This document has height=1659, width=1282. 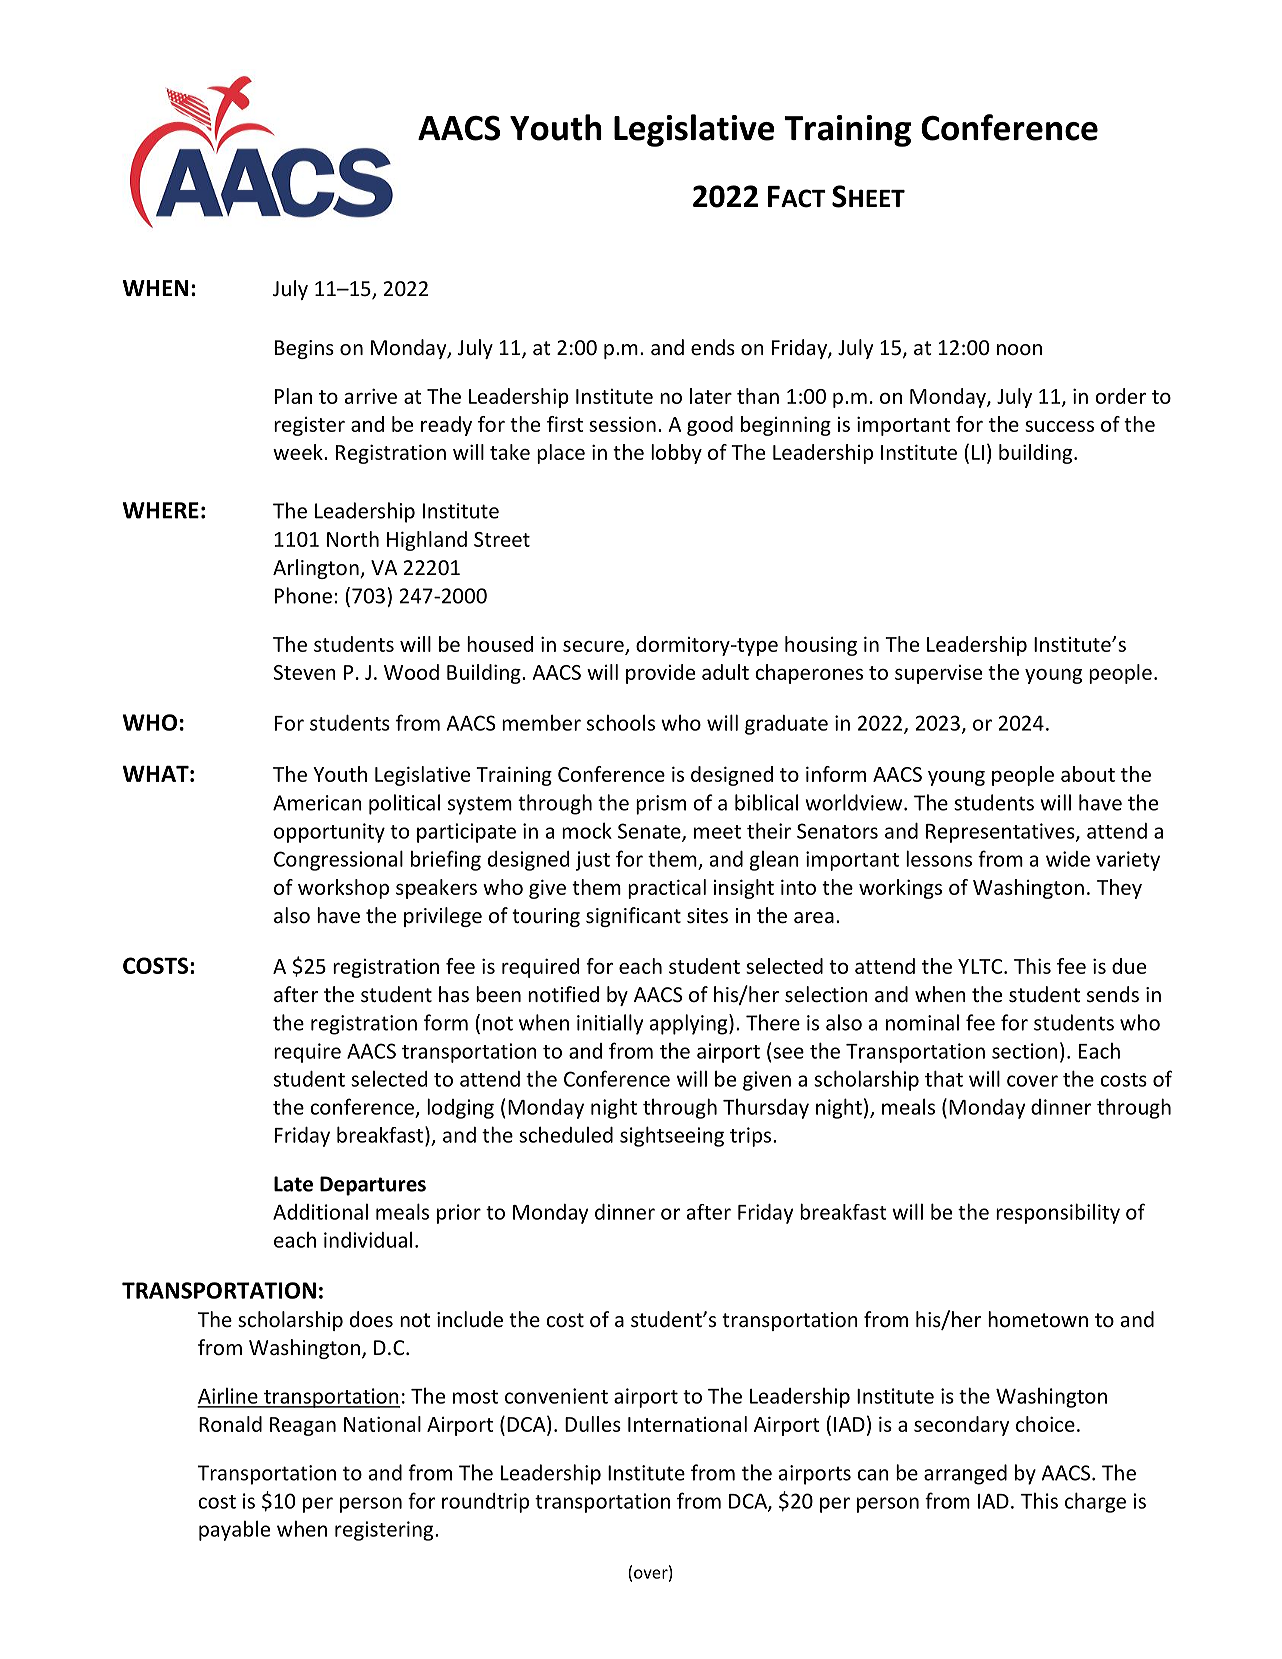 What do you see at coordinates (320, 1212) in the document?
I see `Additional` at bounding box center [320, 1212].
